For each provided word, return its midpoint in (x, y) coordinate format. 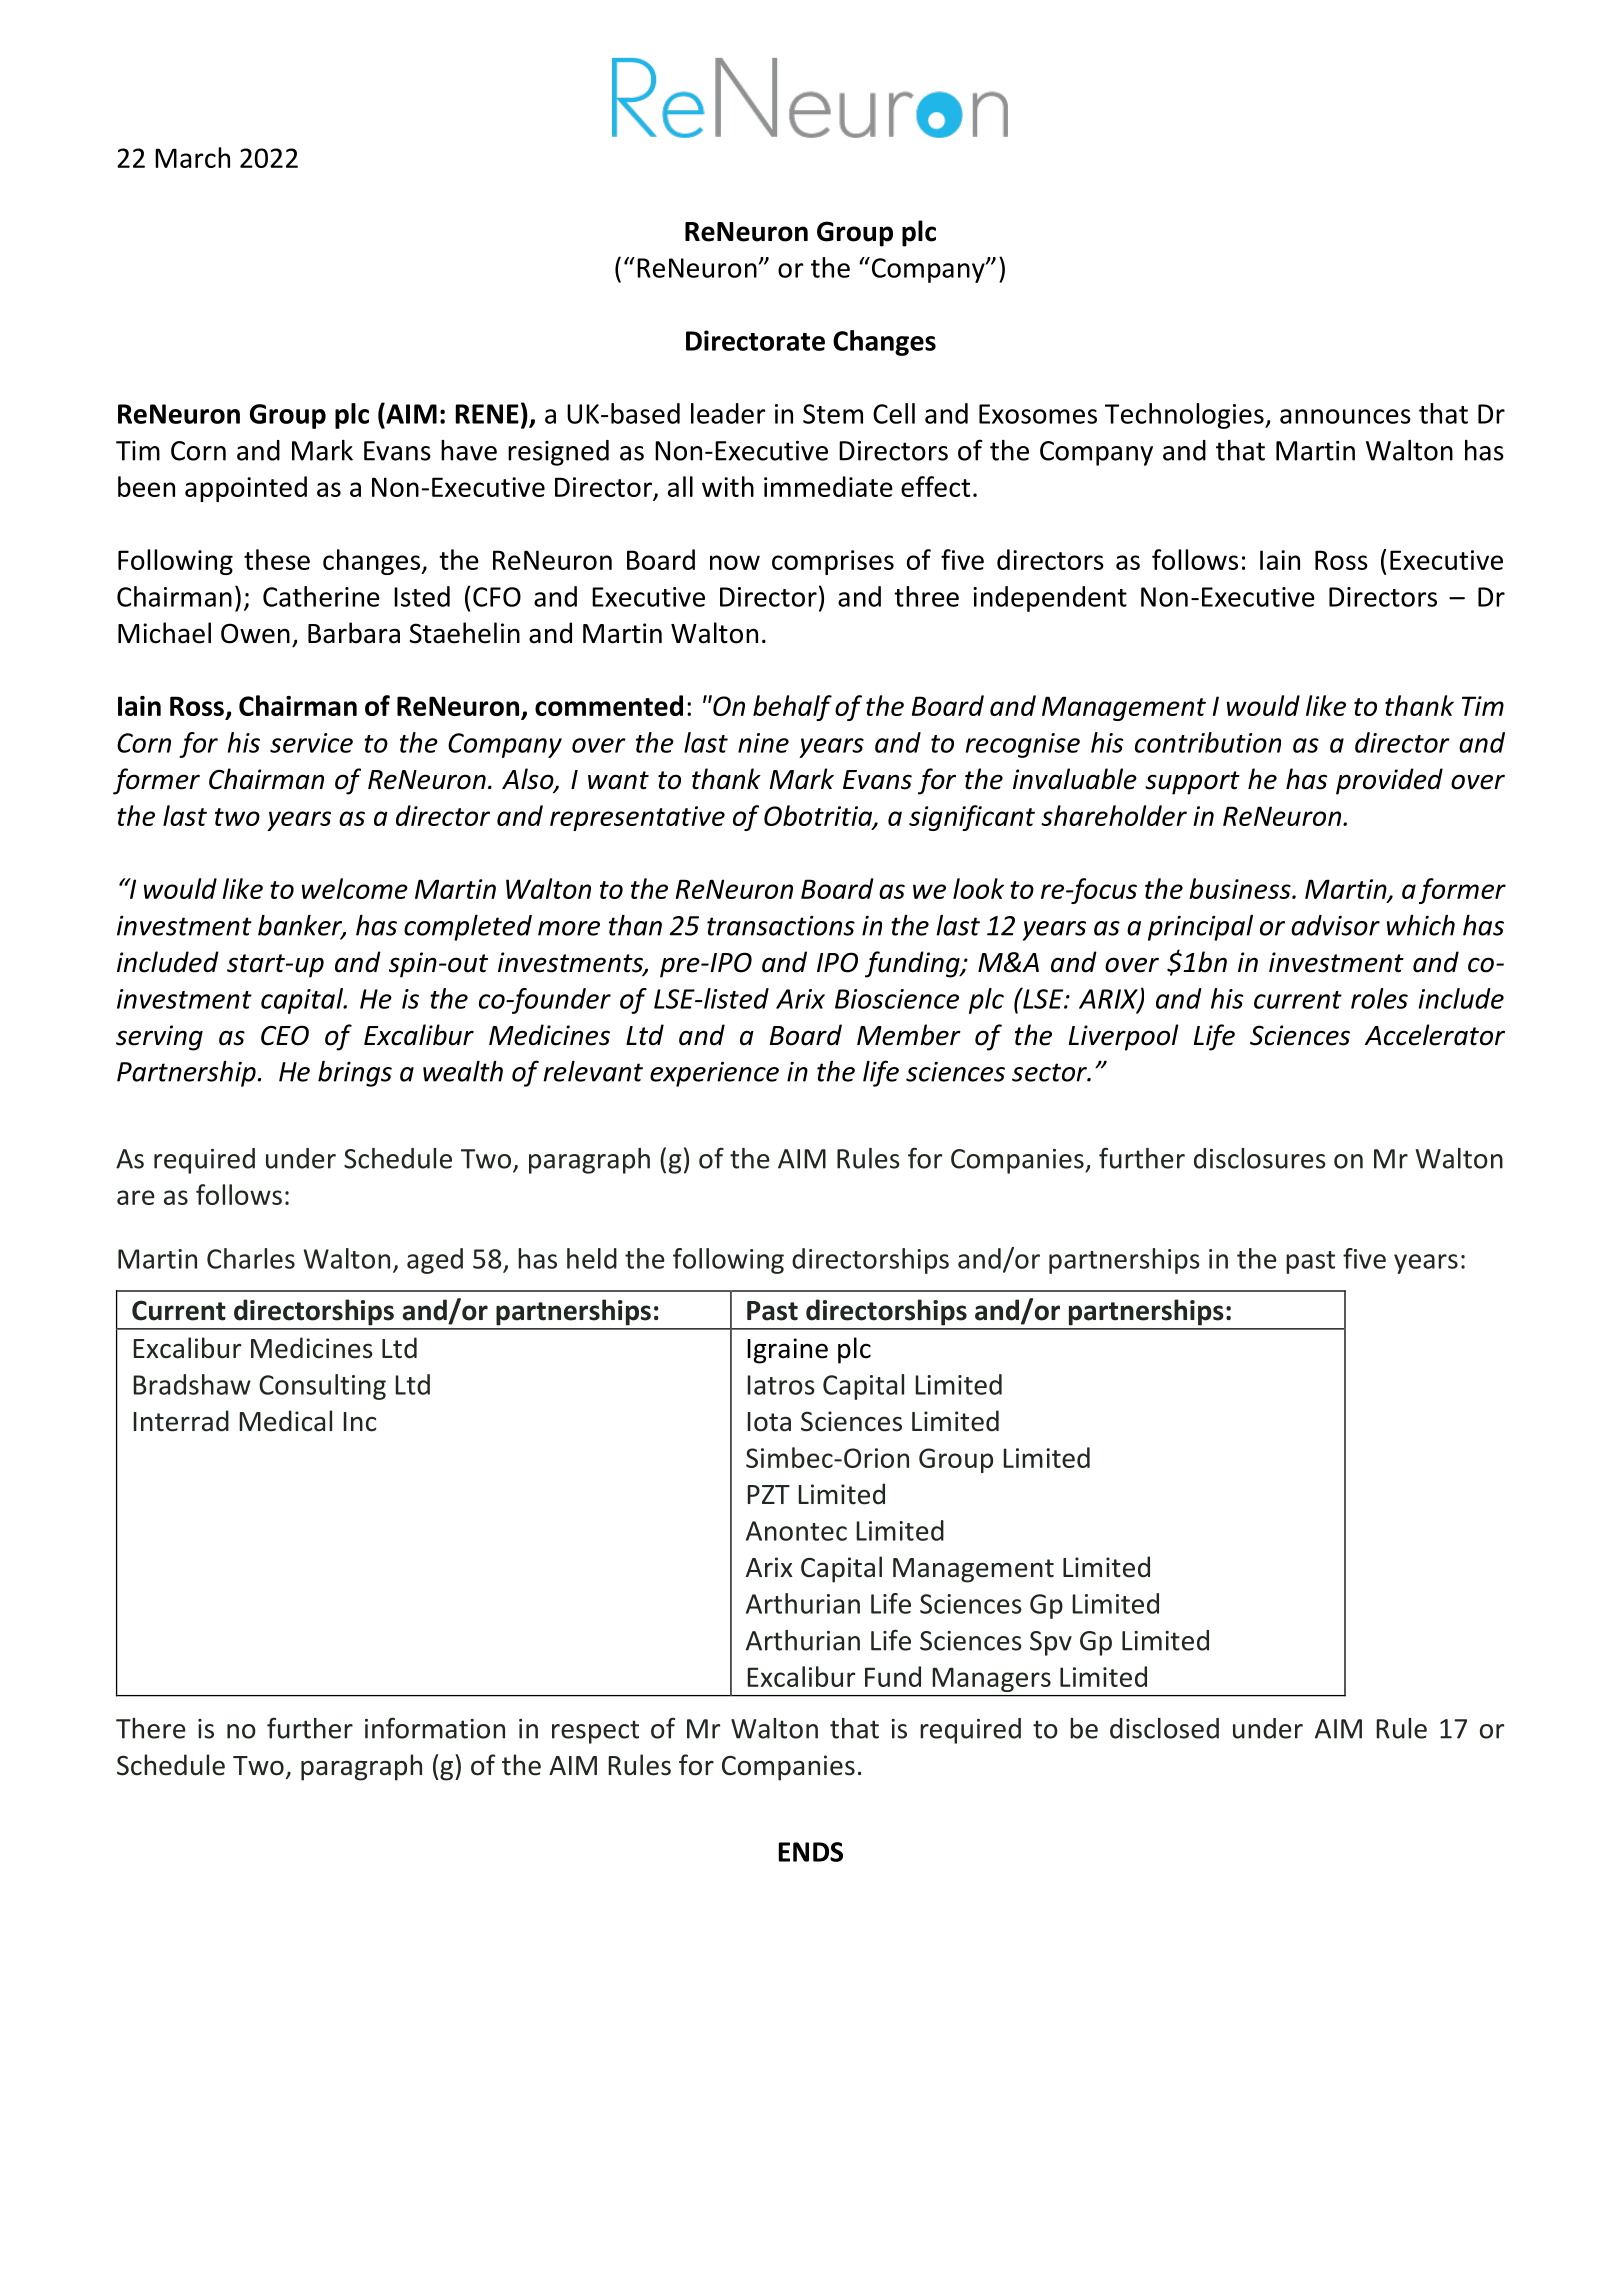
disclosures (1260, 1158)
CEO (285, 1035)
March (192, 157)
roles (1379, 998)
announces (1345, 416)
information (435, 1728)
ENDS (811, 1852)
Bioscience (897, 999)
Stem (833, 414)
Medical (285, 1421)
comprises (833, 562)
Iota (769, 1422)
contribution (1208, 742)
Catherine (321, 596)
